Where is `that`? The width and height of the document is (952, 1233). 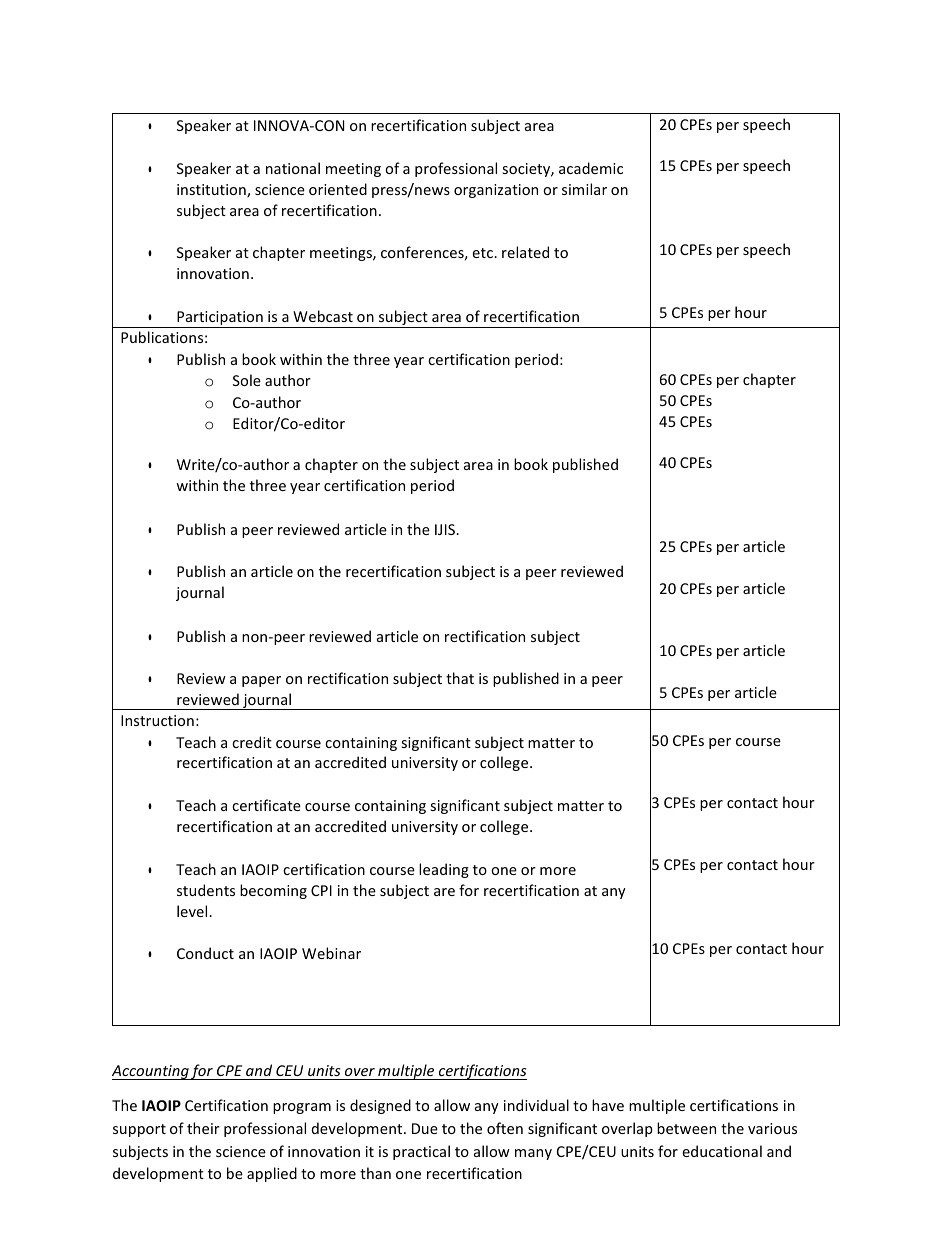
that is located at coordinates (460, 678).
